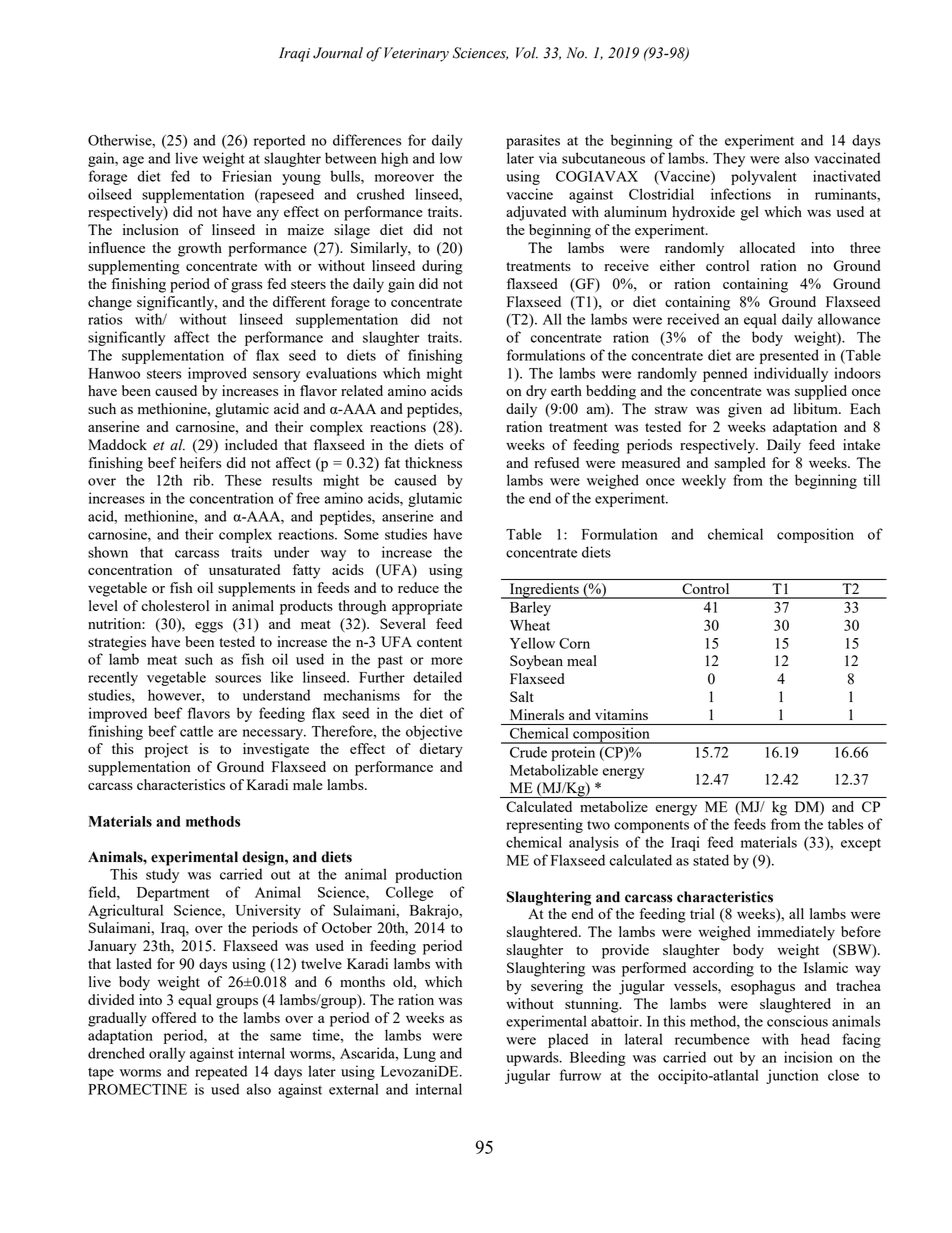 This page has height=1233, width=952. Describe the element at coordinates (729, 159) in the page. I see `They` at that location.
